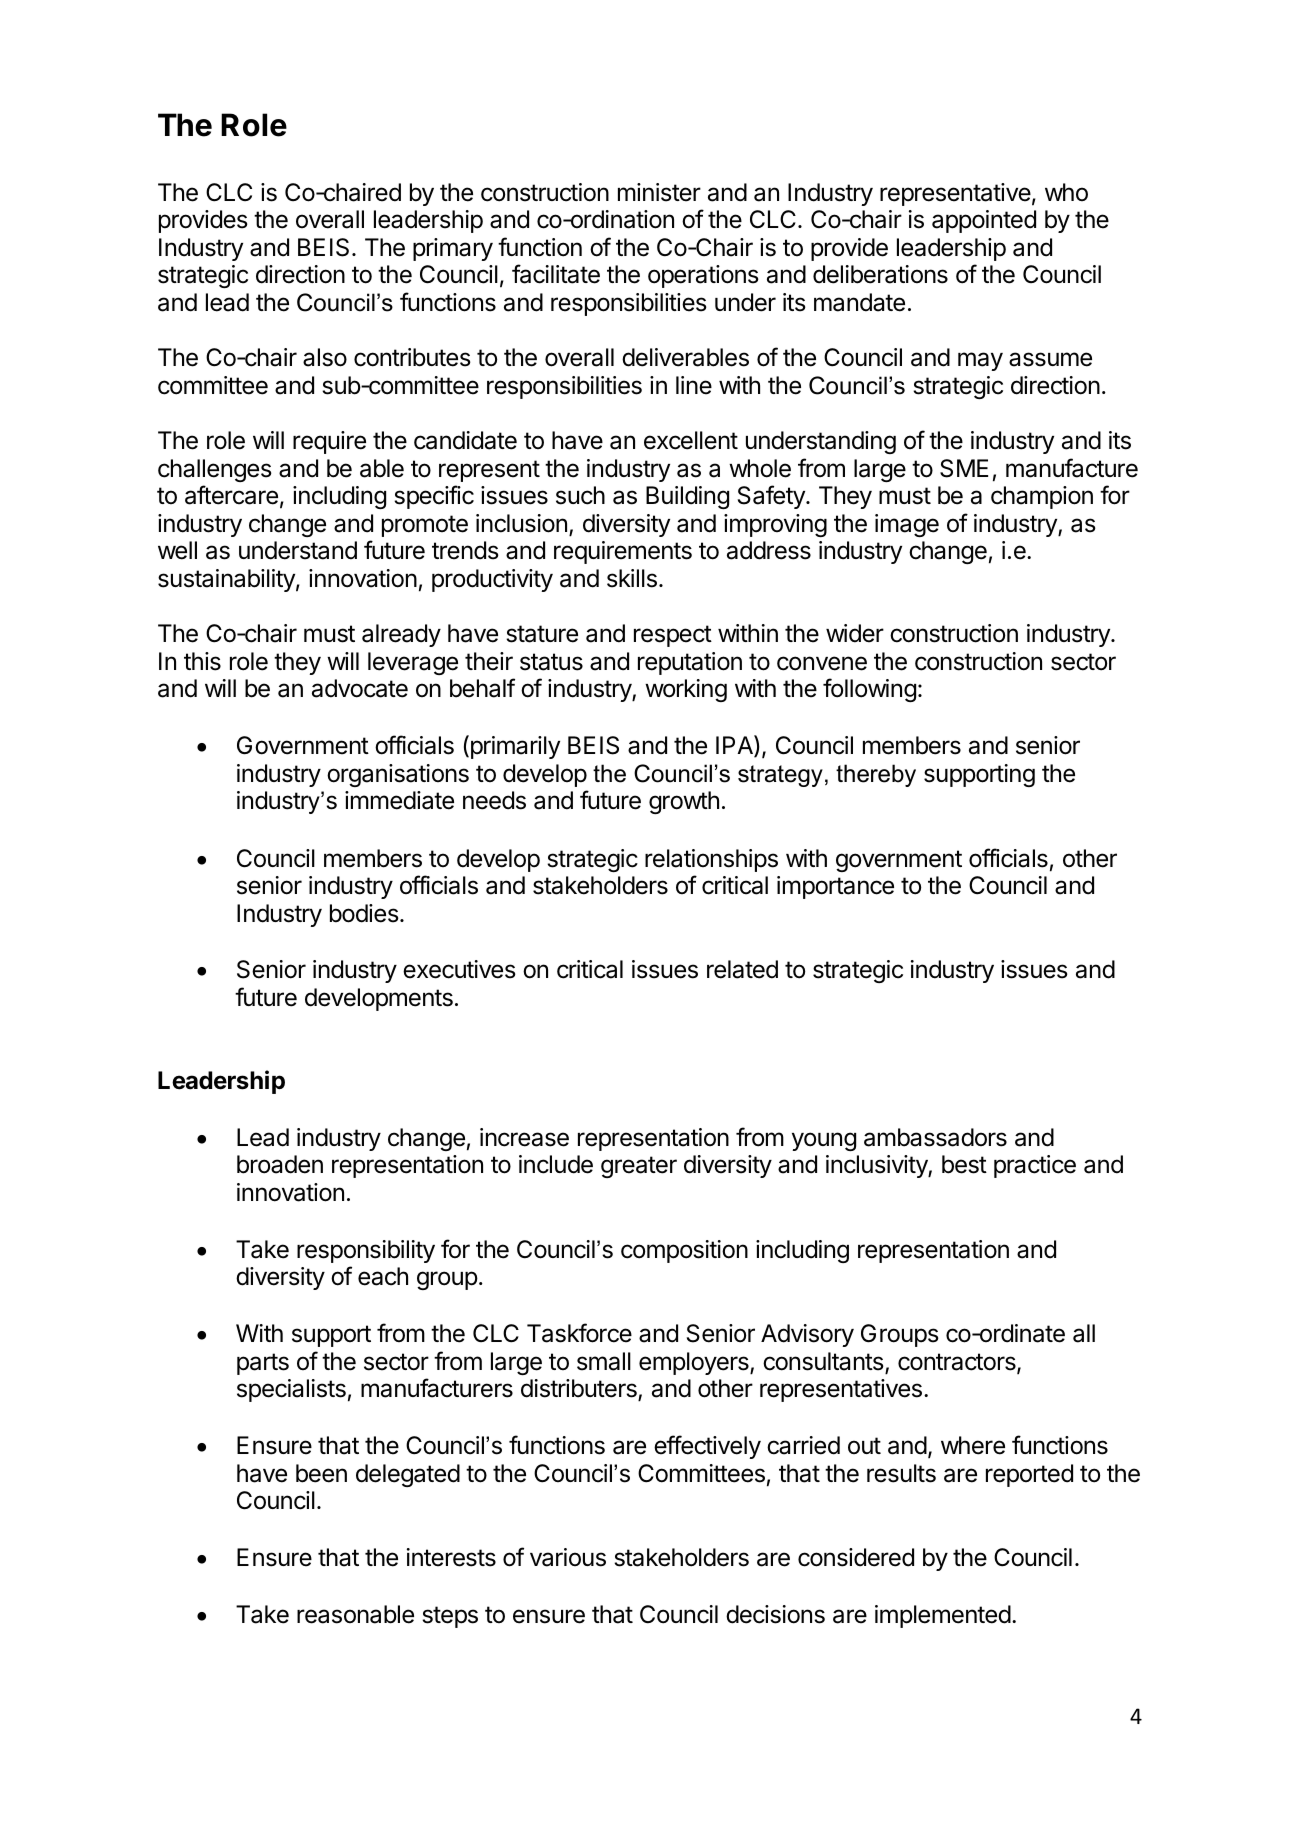  I want to click on relationships, so click(711, 860).
